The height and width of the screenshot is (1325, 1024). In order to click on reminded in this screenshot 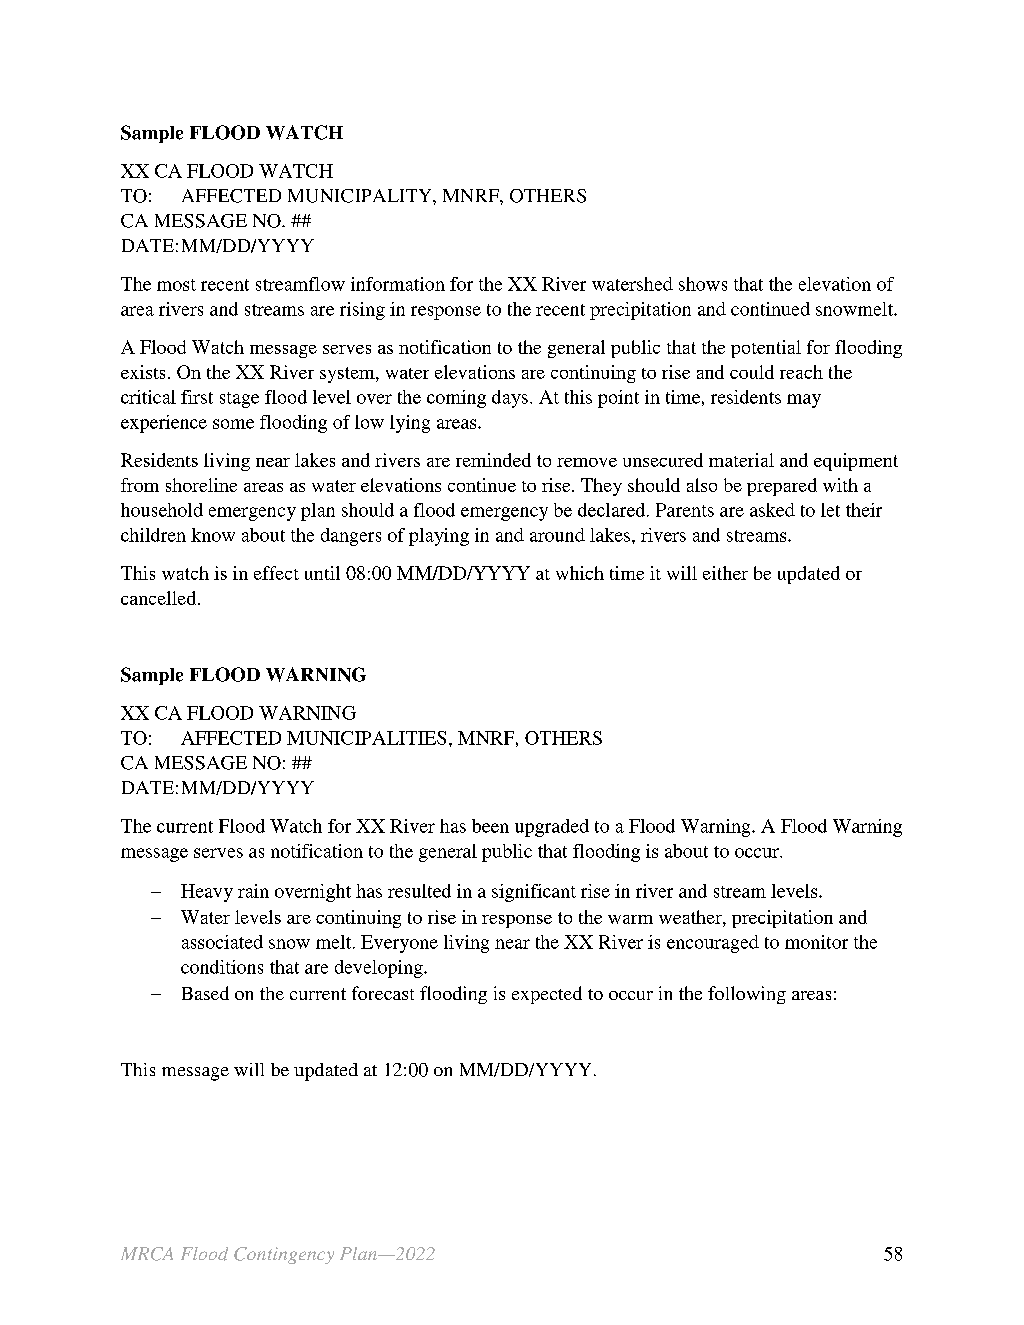, I will do `click(493, 460)`.
